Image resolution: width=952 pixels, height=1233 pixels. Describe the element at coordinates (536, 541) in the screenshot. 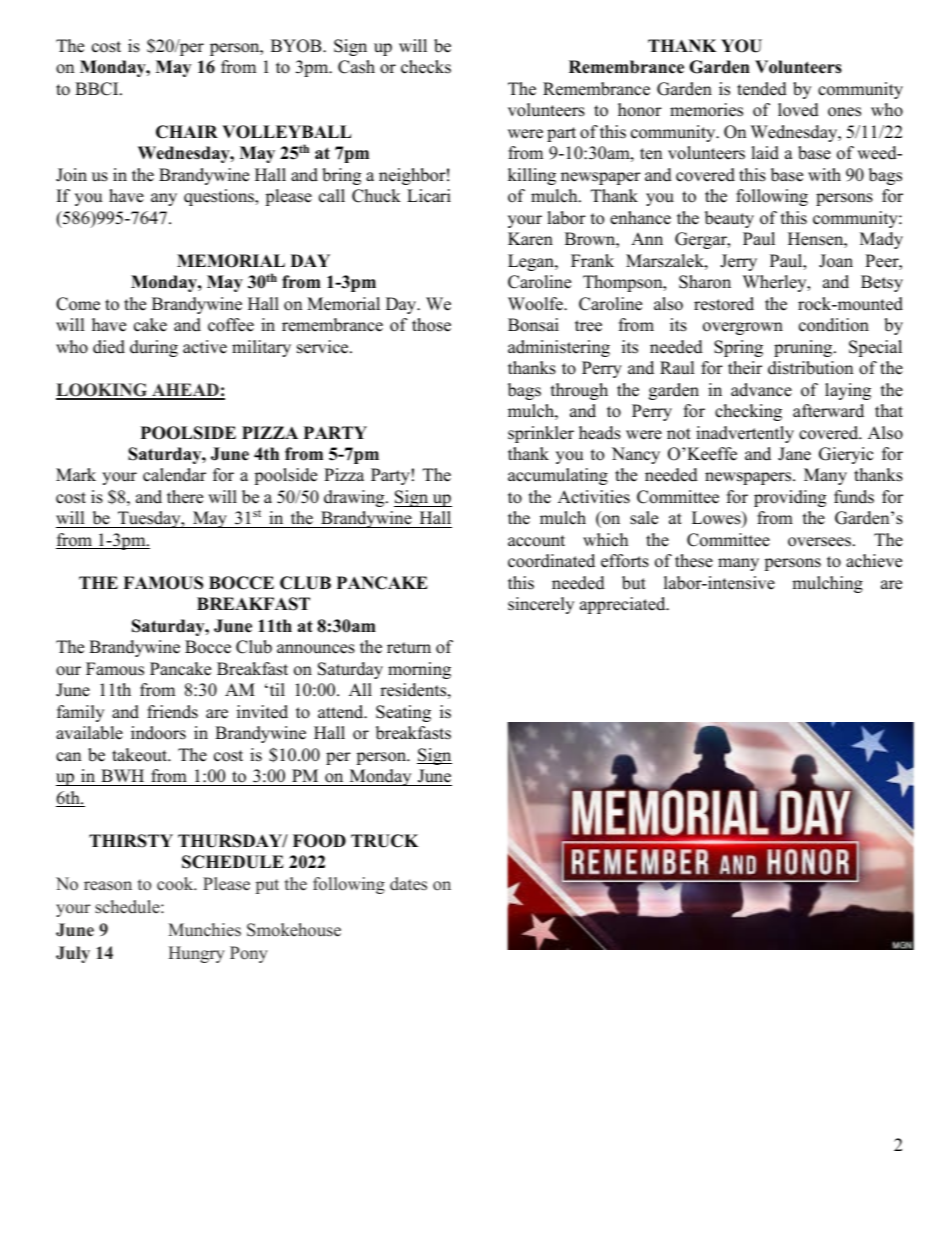

I see `account` at that location.
